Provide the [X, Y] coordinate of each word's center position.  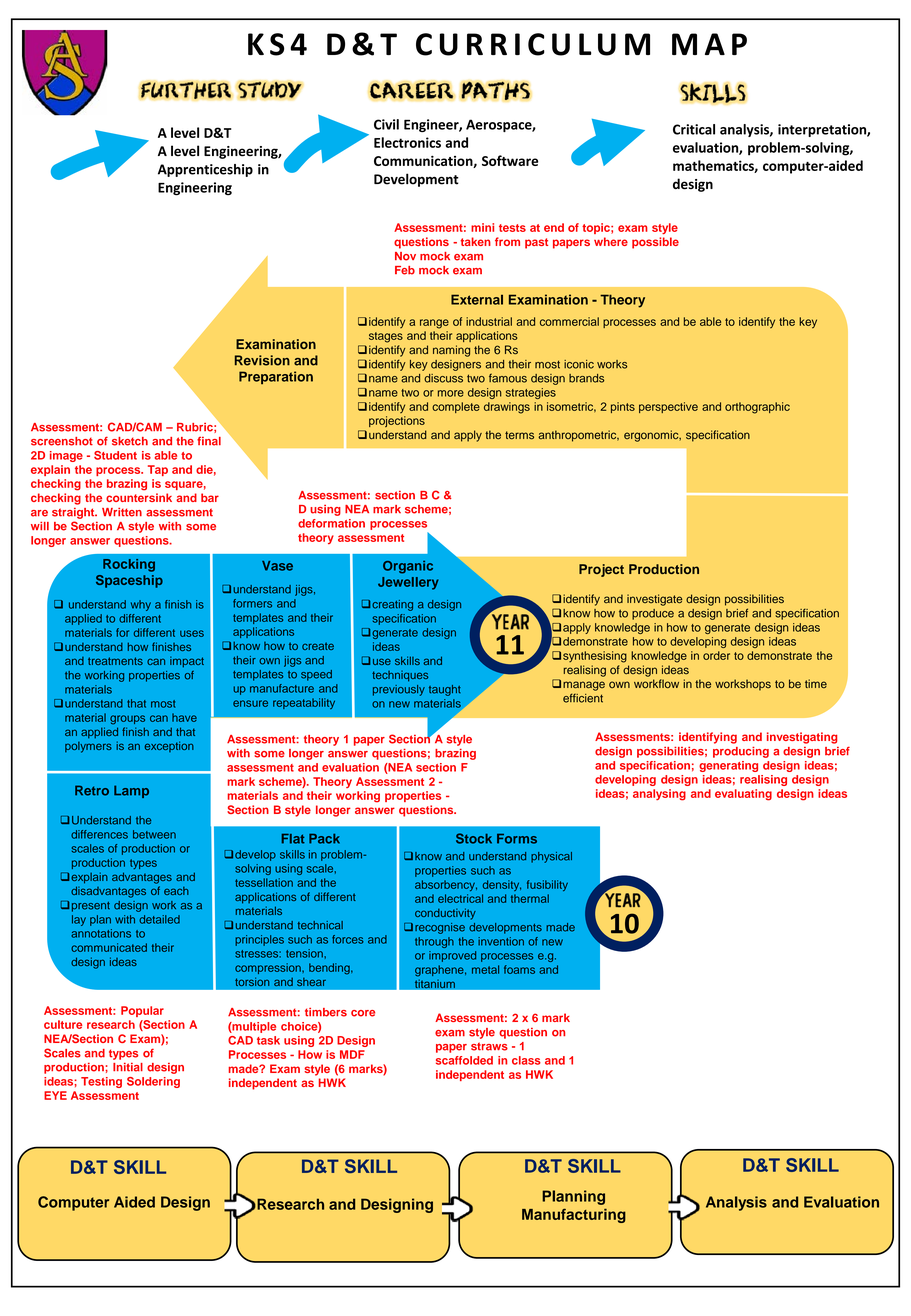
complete [456, 407]
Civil [386, 124]
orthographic [757, 408]
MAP [709, 44]
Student [115, 455]
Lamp [131, 791]
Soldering [153, 1082]
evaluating [743, 795]
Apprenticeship [205, 170]
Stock [474, 838]
